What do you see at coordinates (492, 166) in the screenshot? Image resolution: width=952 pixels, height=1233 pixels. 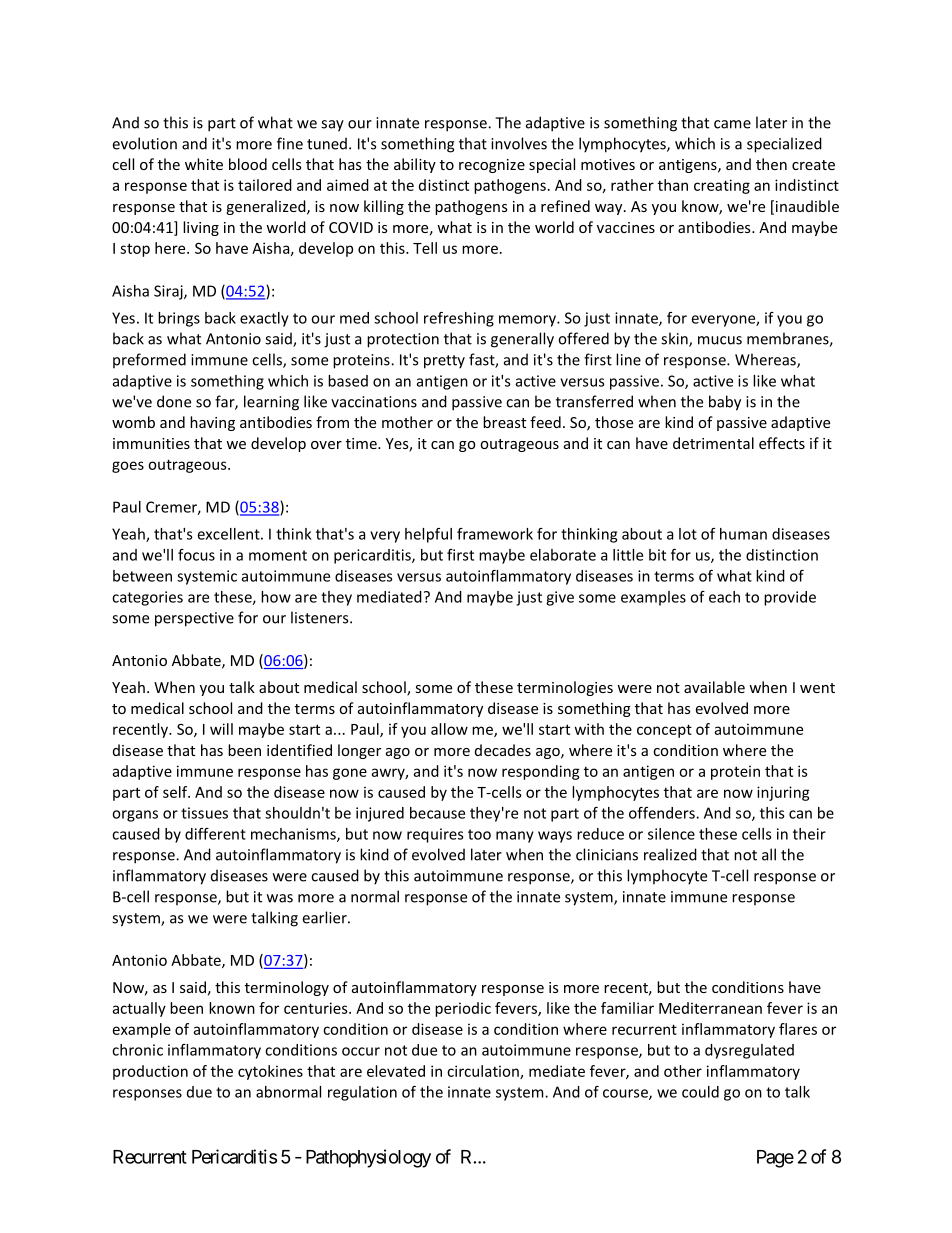 I see `recognize` at bounding box center [492, 166].
